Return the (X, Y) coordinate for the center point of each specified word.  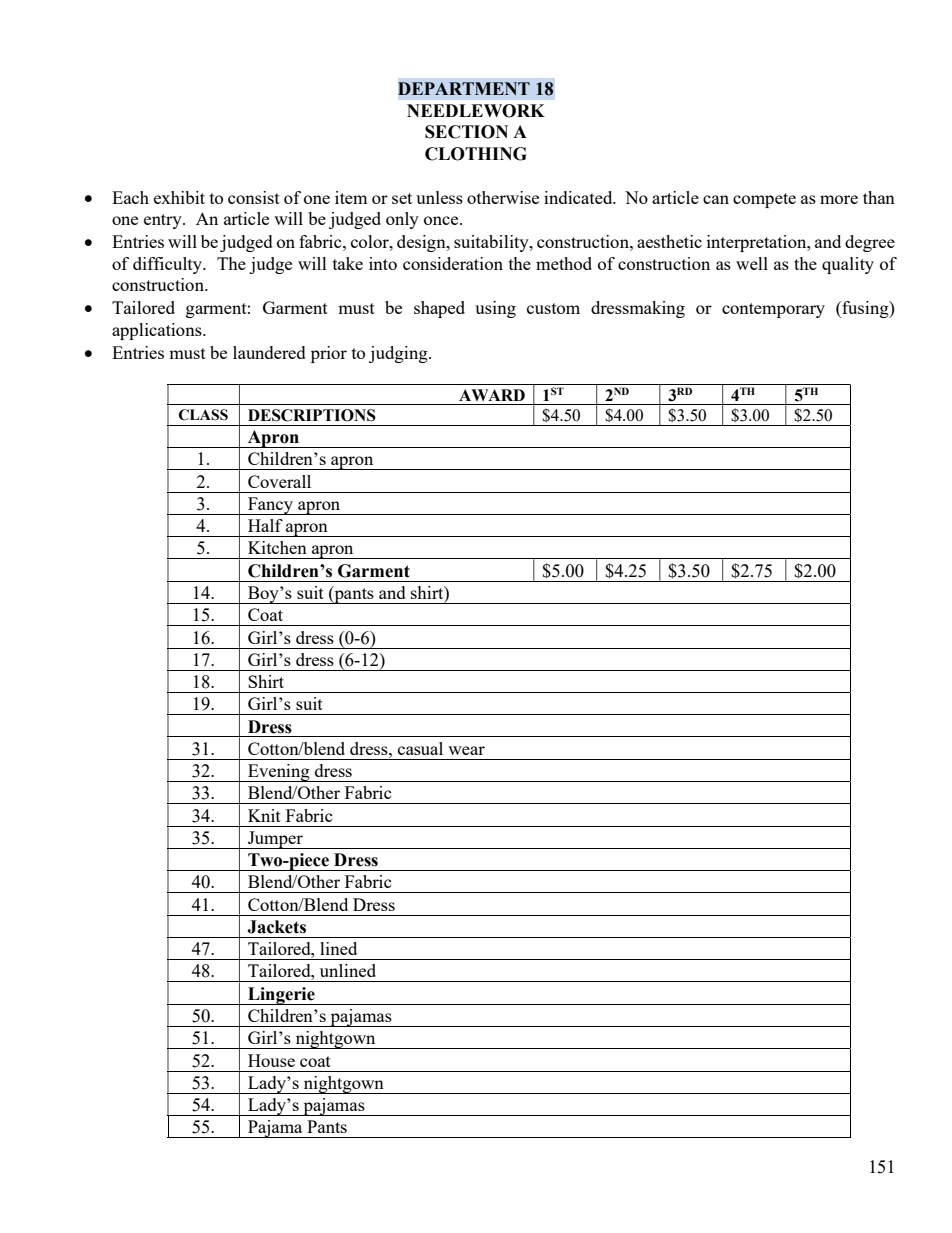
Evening (279, 773)
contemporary (773, 310)
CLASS (203, 415)
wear (466, 750)
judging (399, 354)
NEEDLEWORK (476, 111)
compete (764, 200)
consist (254, 197)
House (271, 1060)
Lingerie (281, 996)
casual (420, 748)
